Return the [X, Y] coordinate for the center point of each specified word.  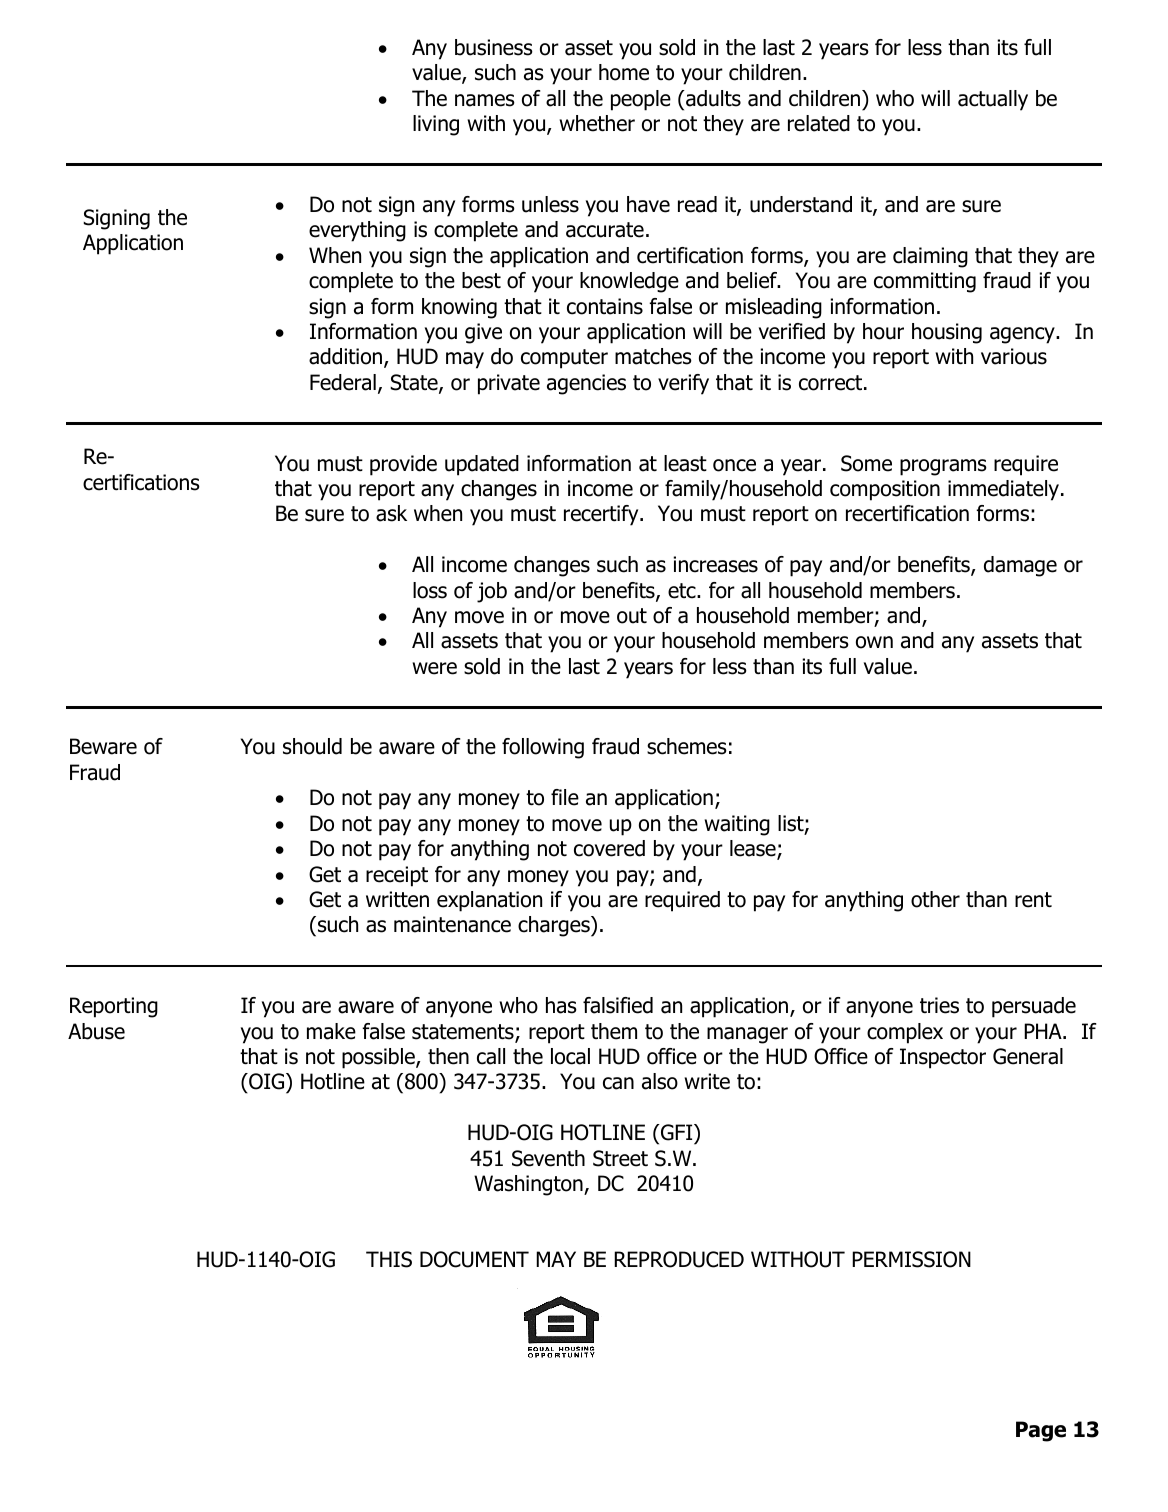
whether [597, 123]
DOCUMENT [474, 1259]
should [312, 746]
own [874, 642]
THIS [389, 1259]
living [436, 125]
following [543, 748]
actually [993, 100]
